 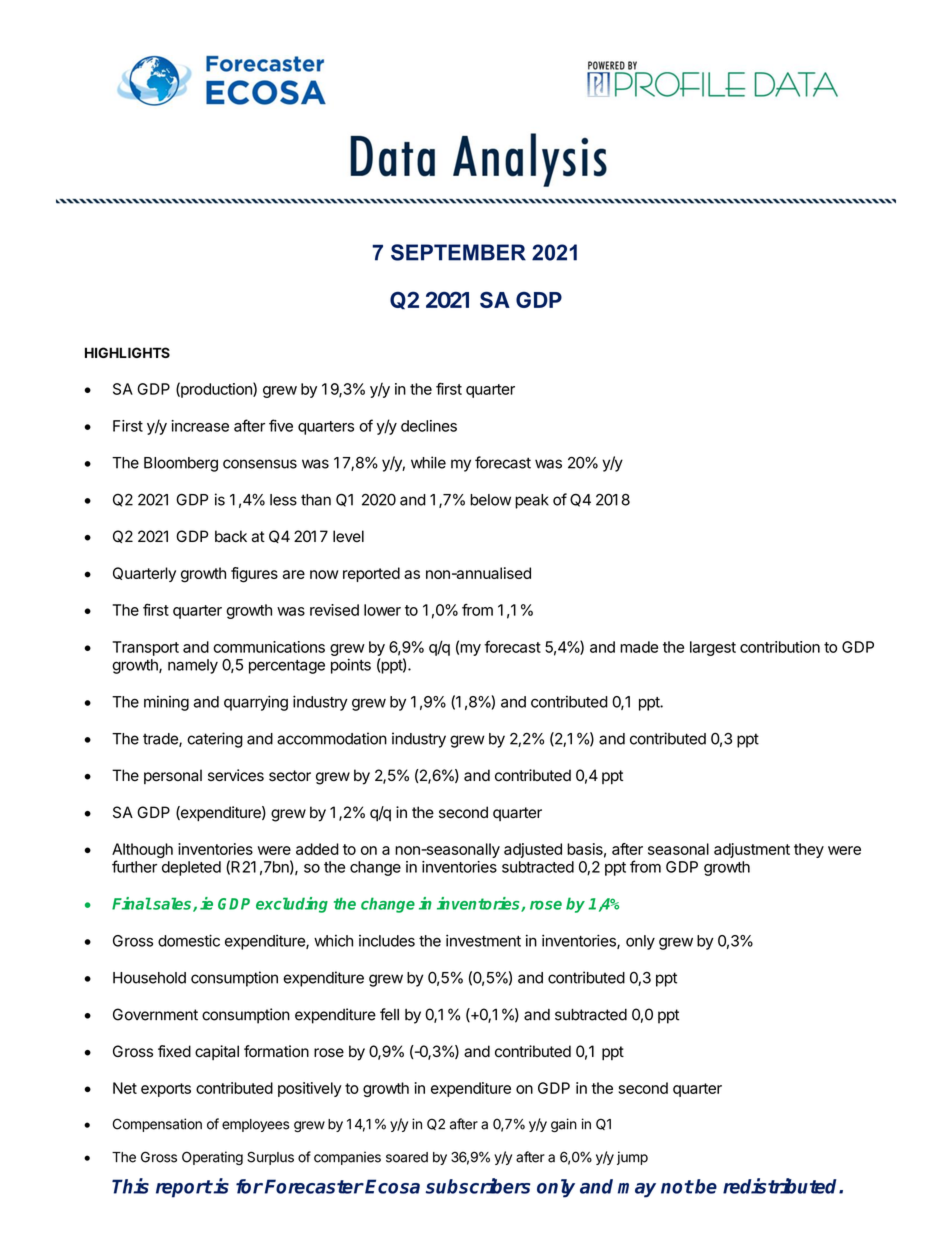 What do you see at coordinates (212, 1158) in the screenshot?
I see `Operating` at bounding box center [212, 1158].
